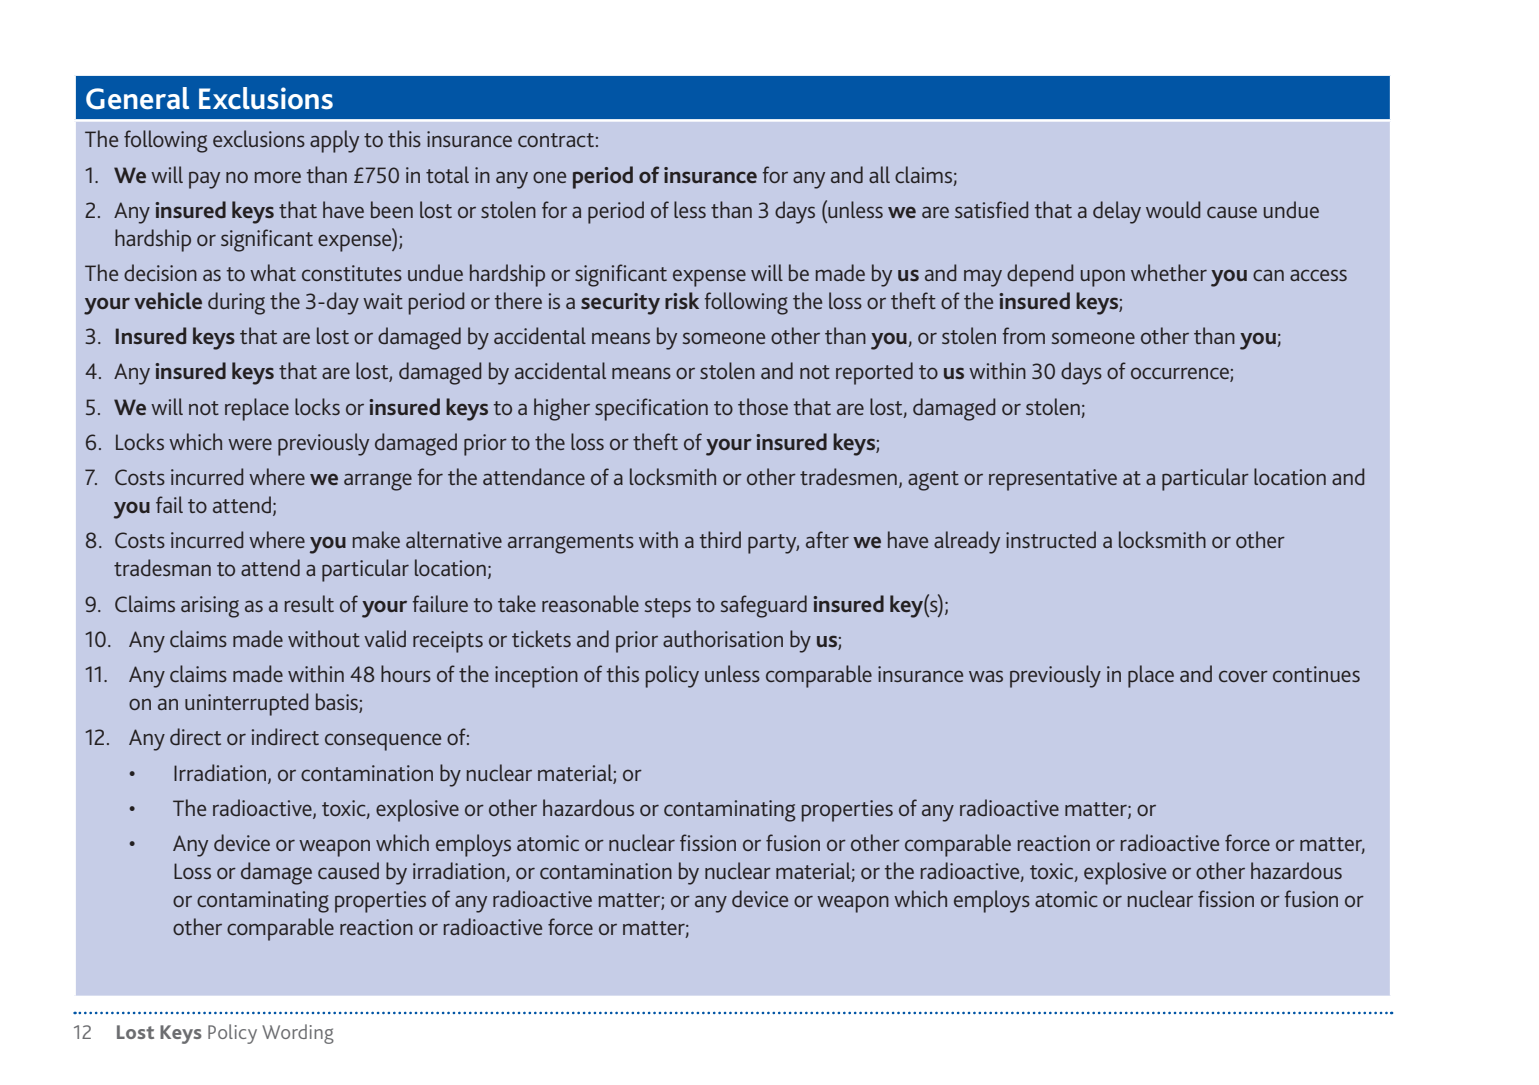 The width and height of the image is (1539, 1085). I want to click on those, so click(763, 406).
